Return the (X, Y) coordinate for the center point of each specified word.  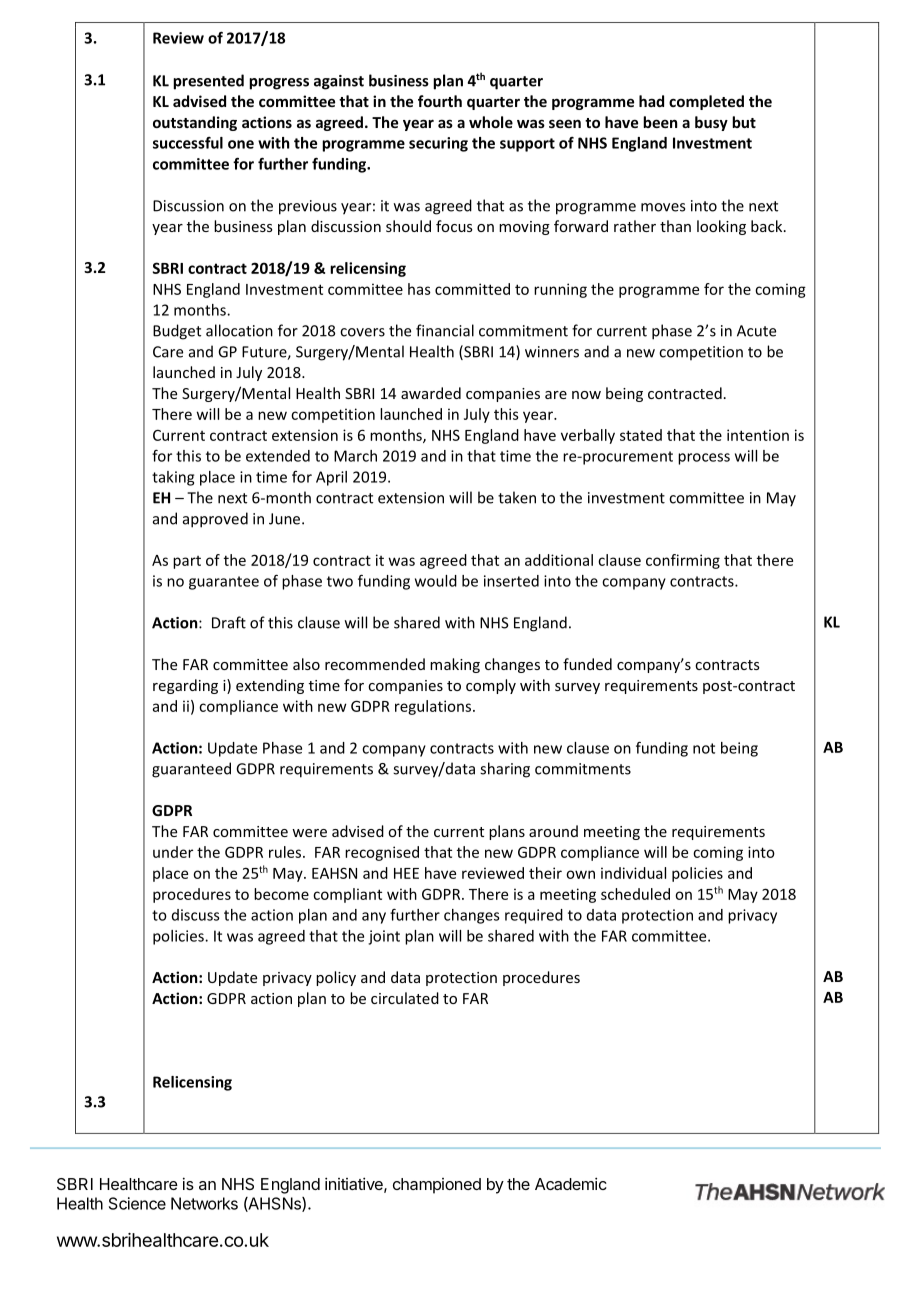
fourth (440, 101)
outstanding (195, 123)
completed (706, 102)
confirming (683, 561)
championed (437, 1186)
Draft (229, 622)
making (455, 665)
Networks (204, 1203)
